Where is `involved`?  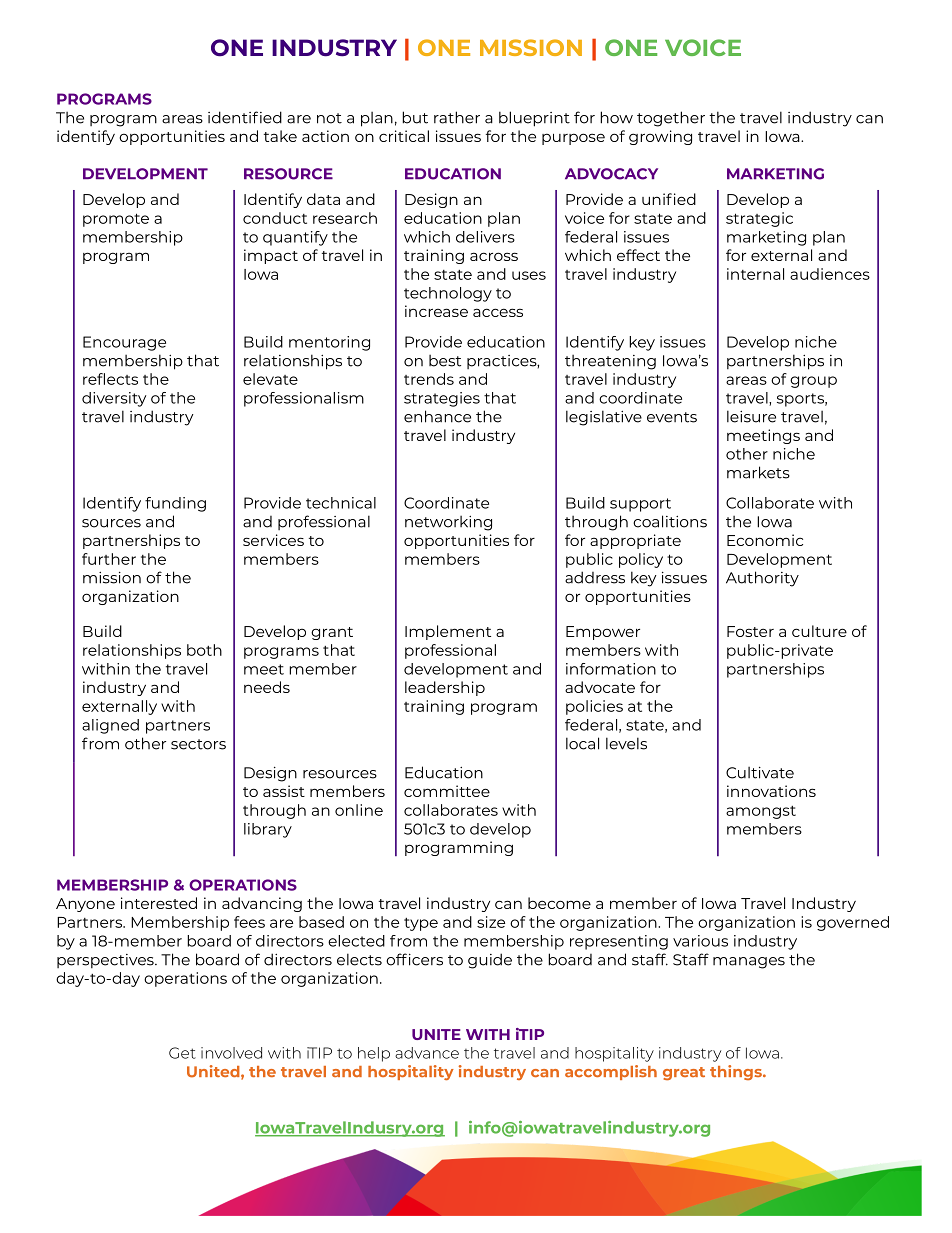 involved is located at coordinates (231, 1053).
